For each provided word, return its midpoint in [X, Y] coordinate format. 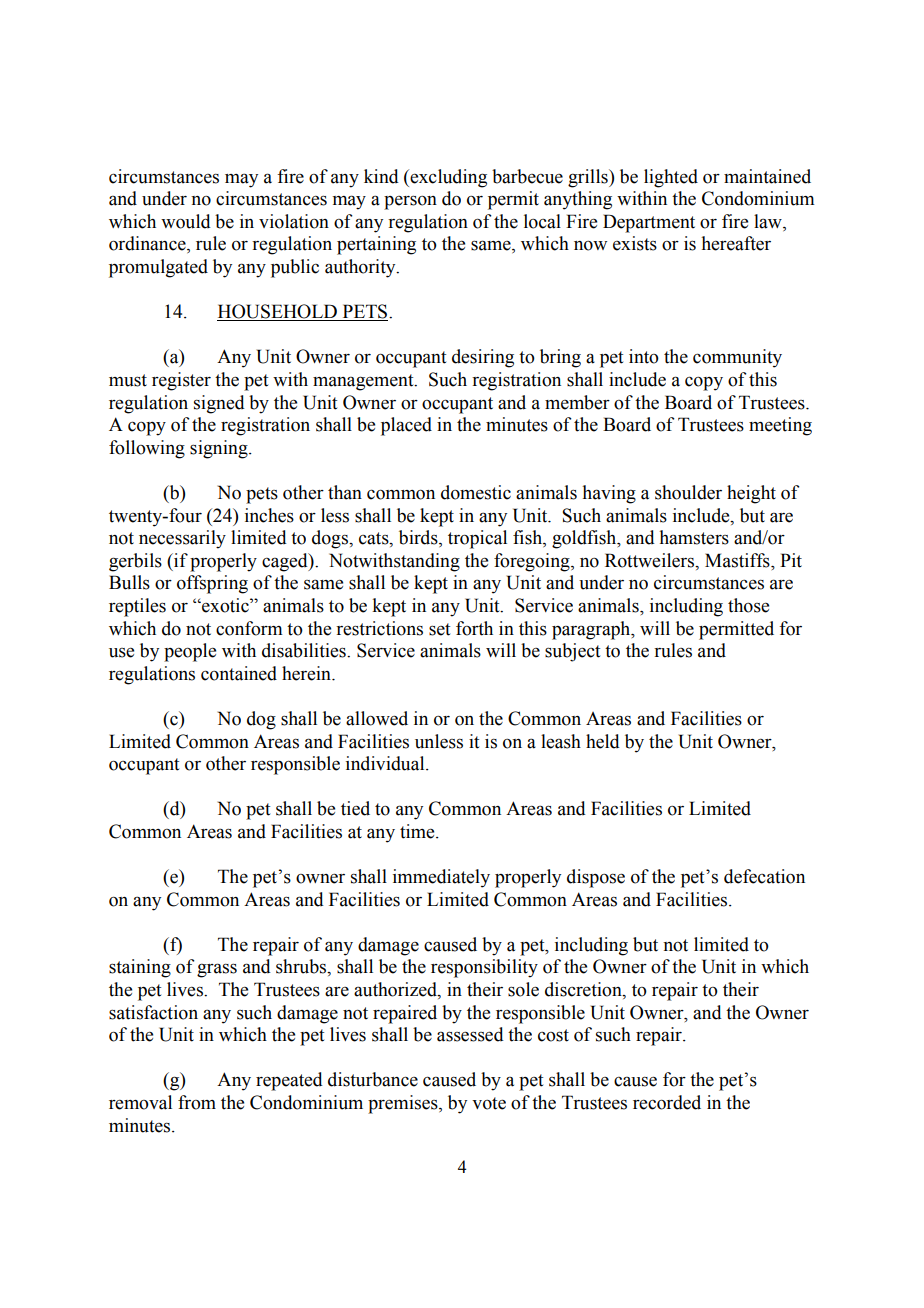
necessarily [182, 539]
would [186, 221]
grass [217, 970]
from [197, 1102]
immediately [441, 878]
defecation [764, 876]
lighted [671, 178]
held [603, 741]
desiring [483, 358]
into [644, 356]
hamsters [694, 537]
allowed [377, 718]
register [181, 381]
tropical [477, 539]
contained [239, 673]
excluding [447, 178]
